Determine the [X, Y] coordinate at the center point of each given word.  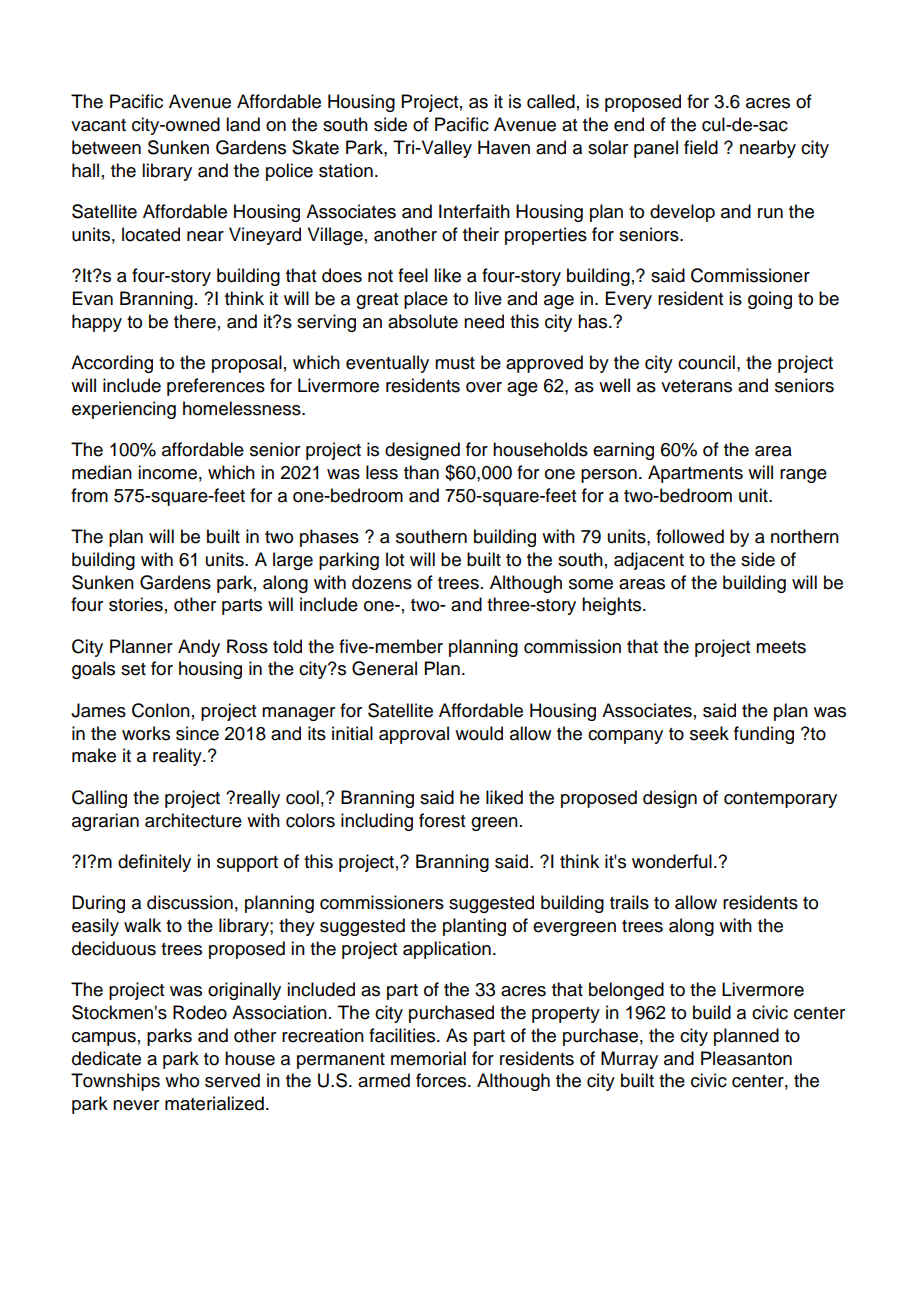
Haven [504, 147]
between [106, 147]
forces [442, 1080]
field [701, 147]
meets [781, 647]
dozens [382, 582]
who [182, 1080]
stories [136, 604]
